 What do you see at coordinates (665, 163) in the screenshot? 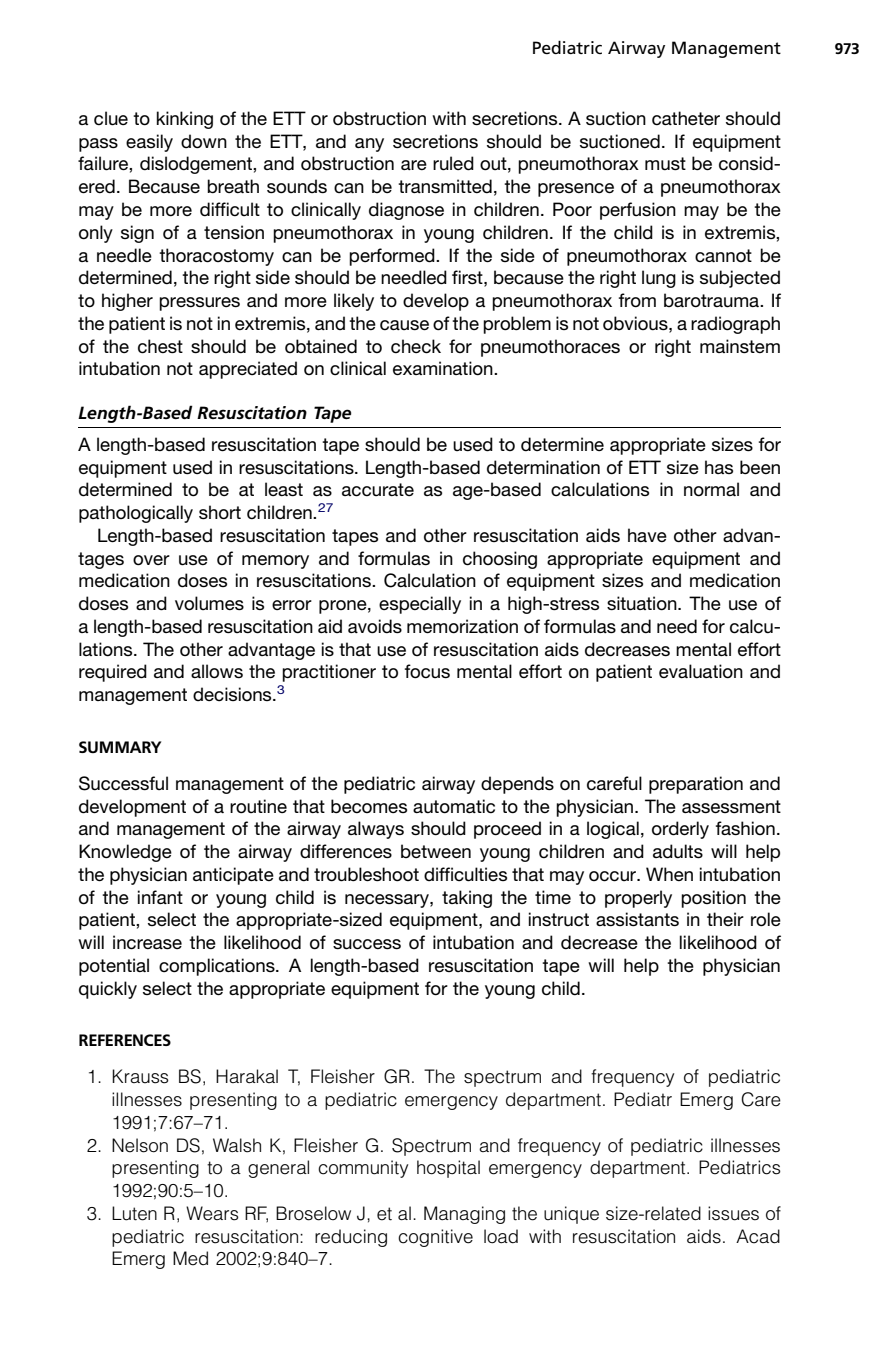
I see `must` at bounding box center [665, 163].
